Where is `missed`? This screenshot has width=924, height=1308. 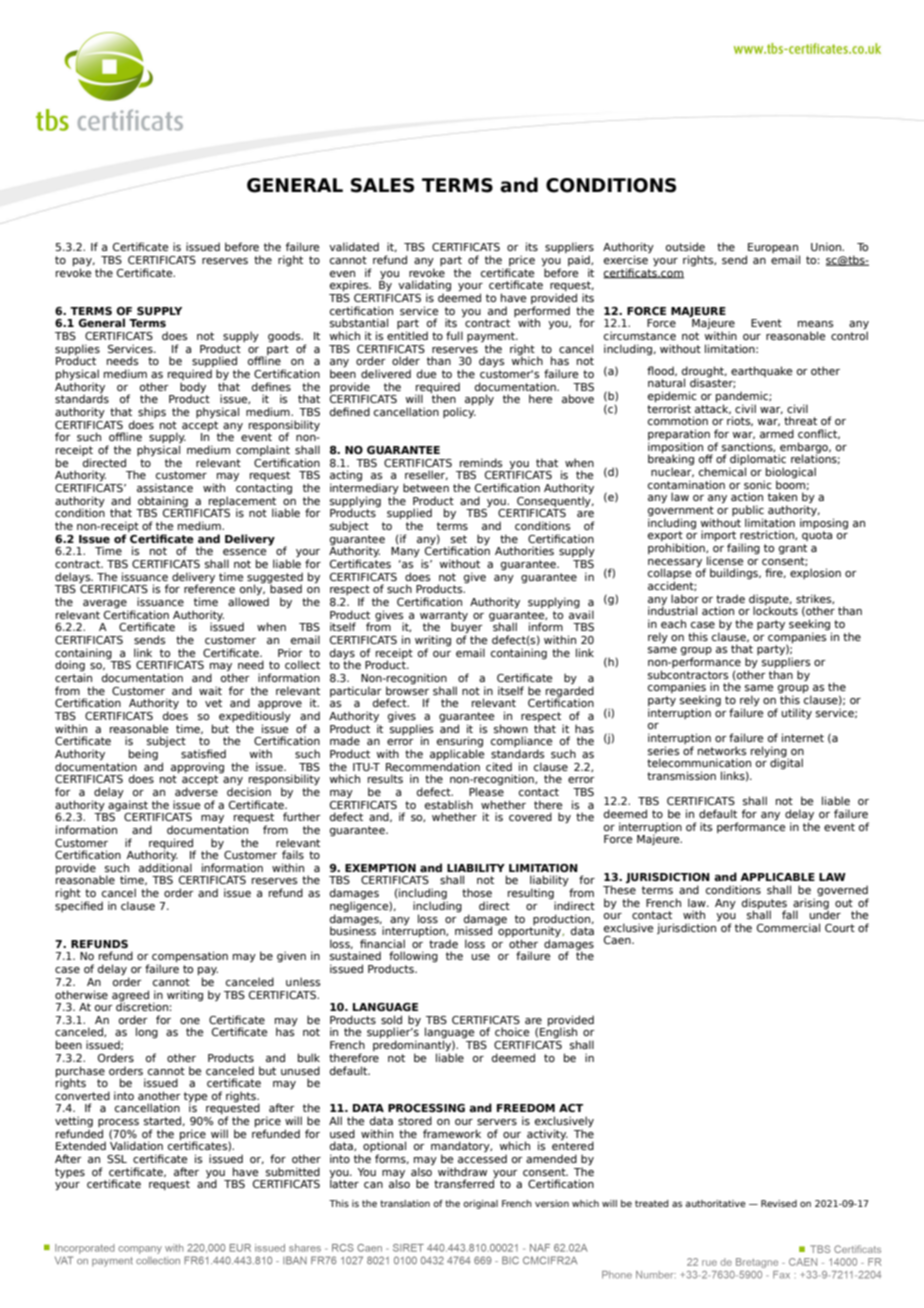 missed is located at coordinates (473, 930).
